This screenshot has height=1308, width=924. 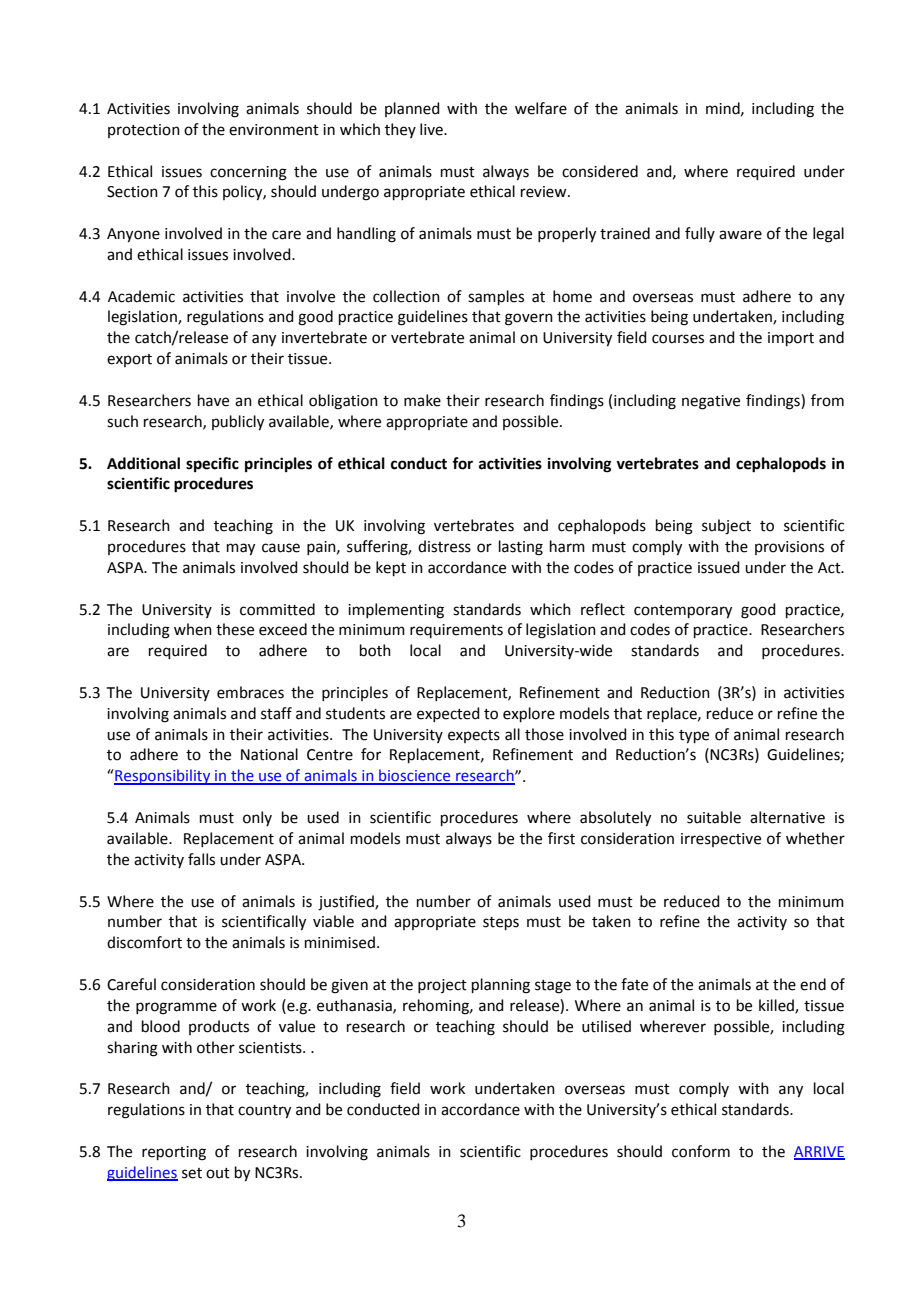 I want to click on distress, so click(x=444, y=546).
